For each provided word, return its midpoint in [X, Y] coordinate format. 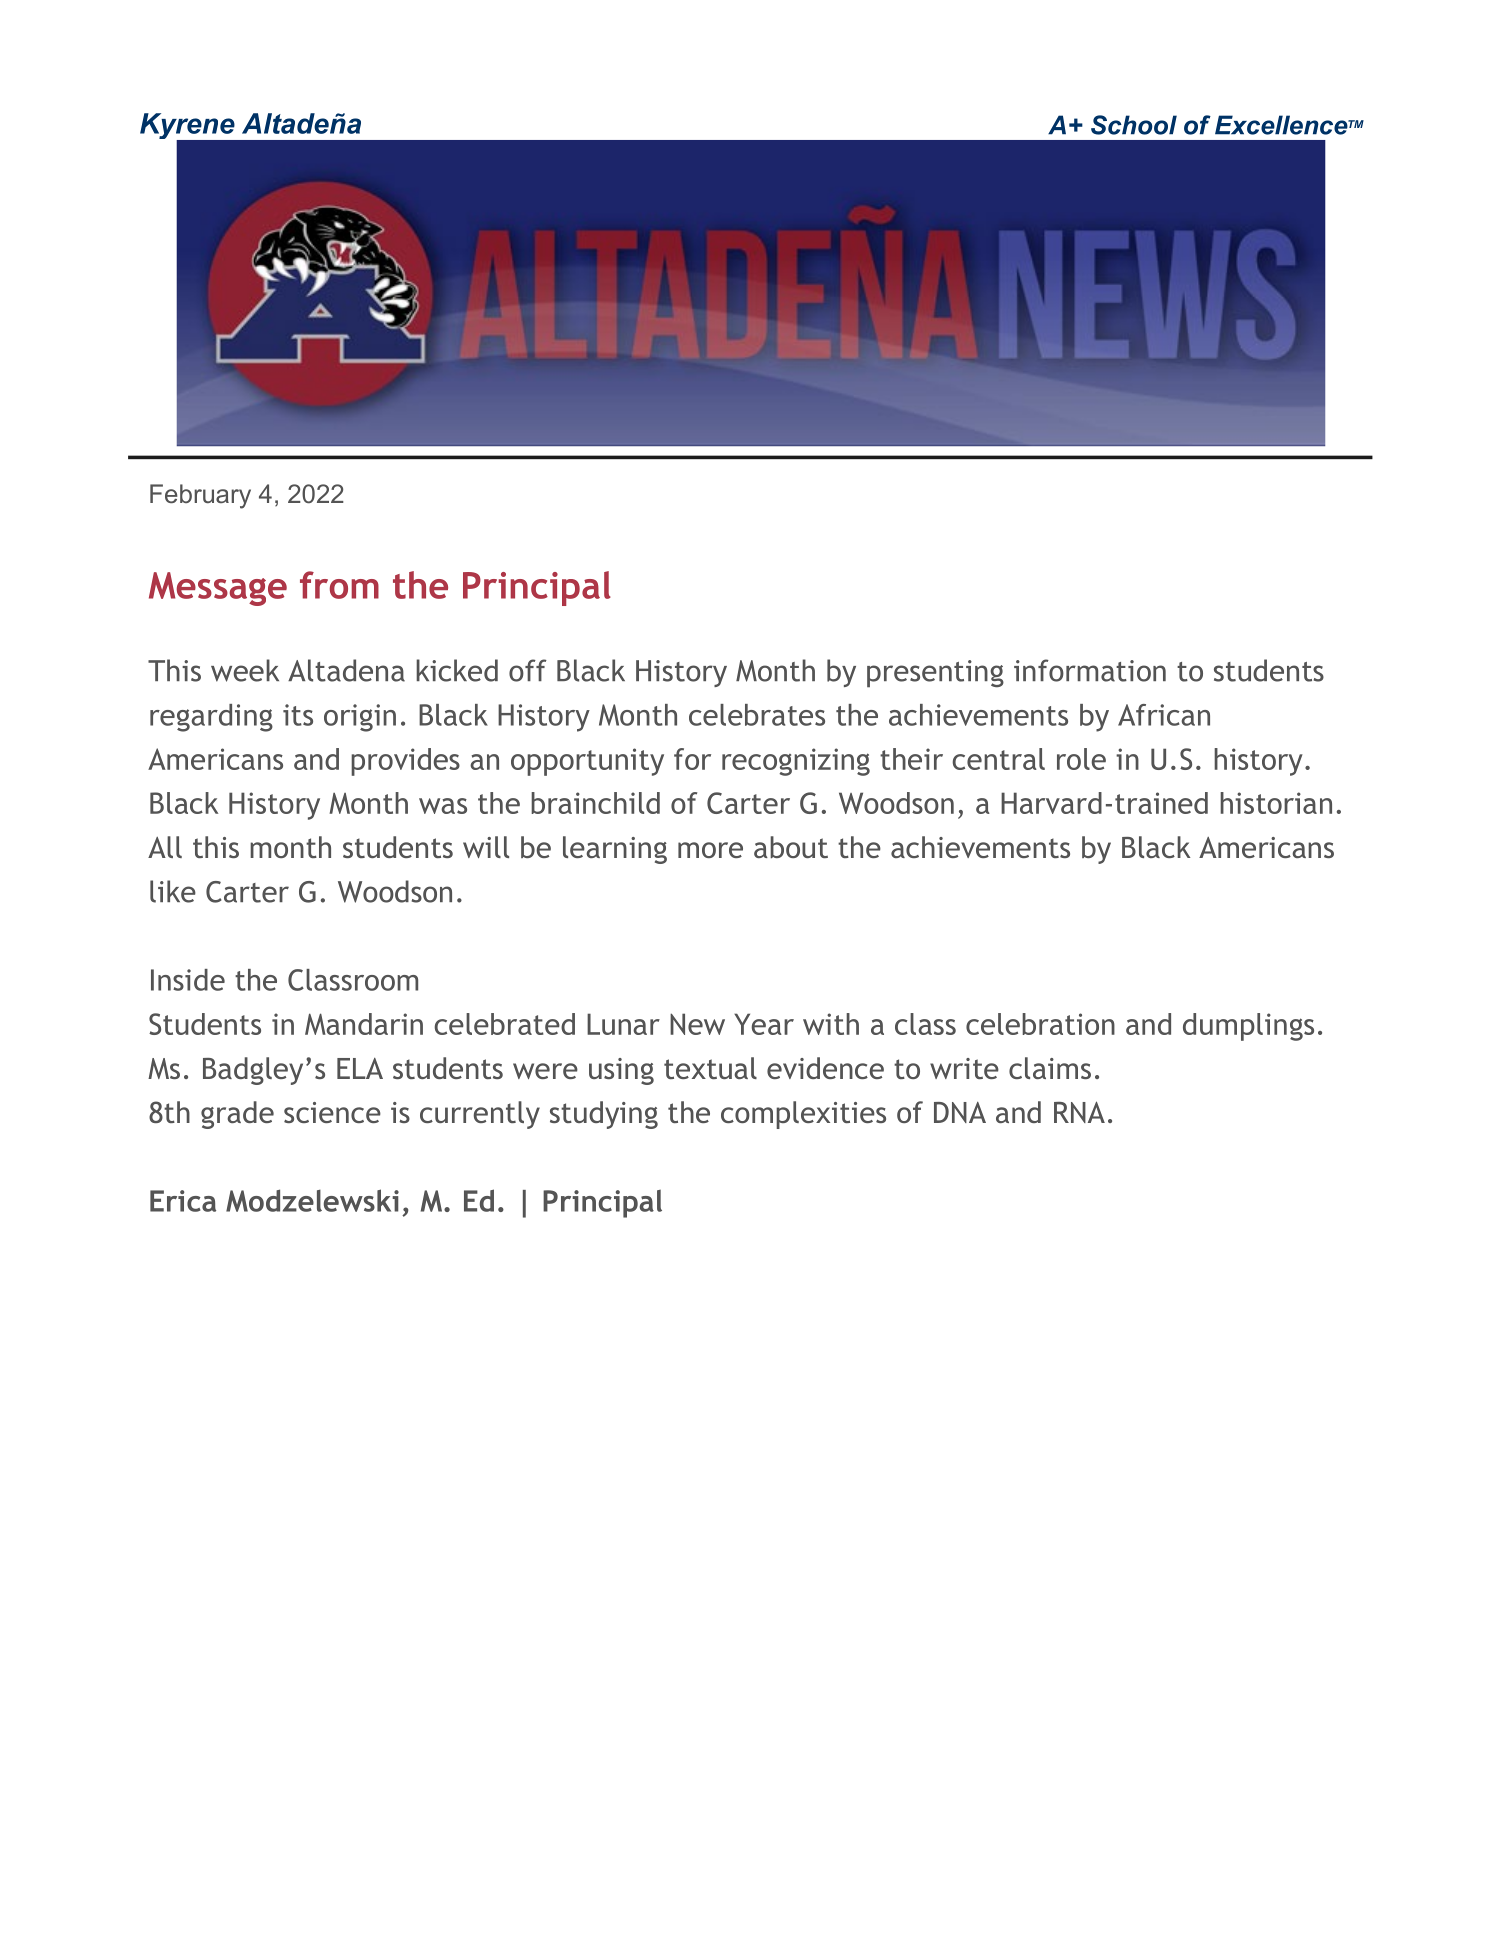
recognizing [796, 762]
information [1090, 670]
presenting [935, 674]
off [528, 670]
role [1081, 759]
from [339, 585]
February [200, 496]
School [1134, 125]
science [332, 1112]
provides [405, 762]
